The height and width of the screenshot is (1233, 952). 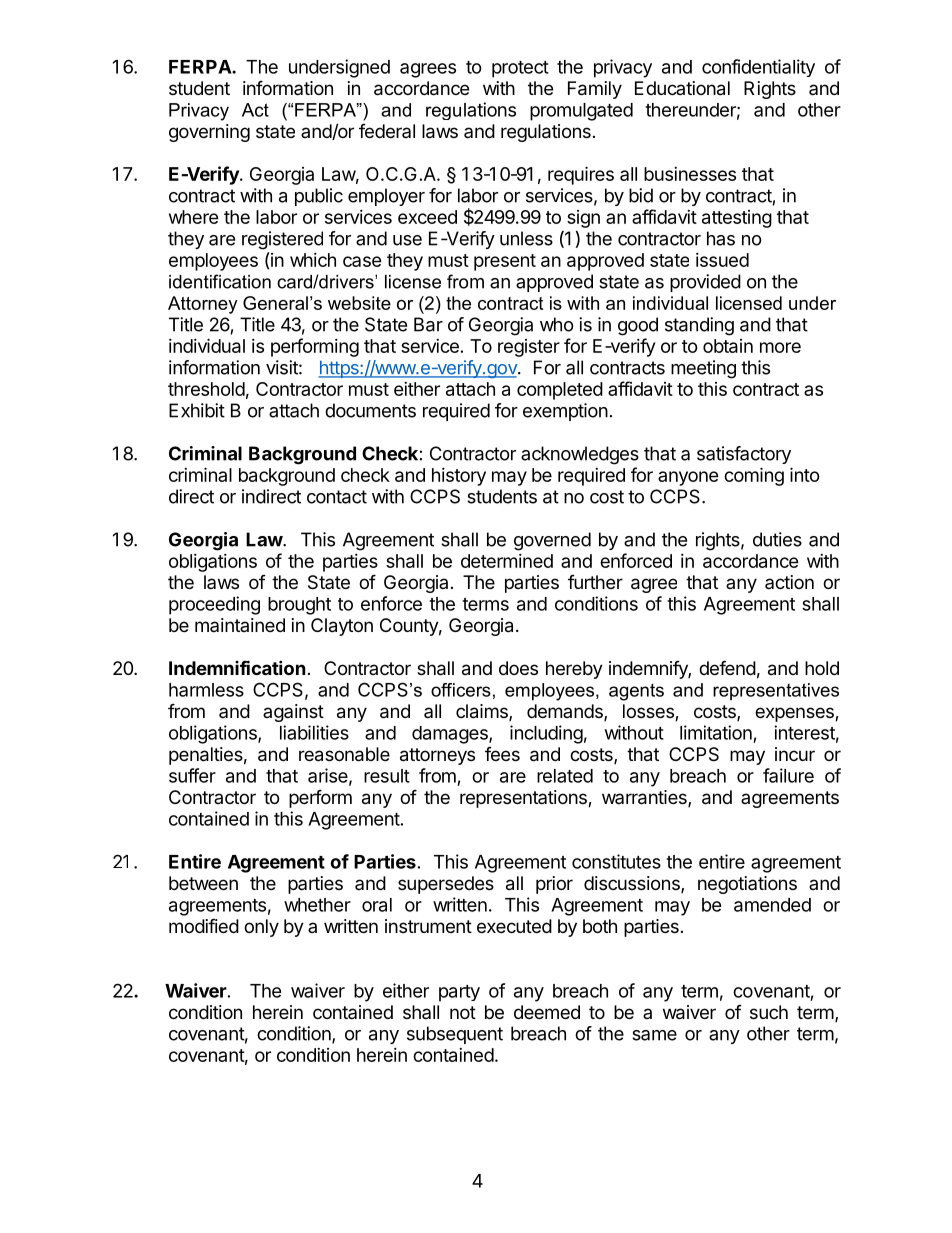 I want to click on confidentiality, so click(x=758, y=68).
